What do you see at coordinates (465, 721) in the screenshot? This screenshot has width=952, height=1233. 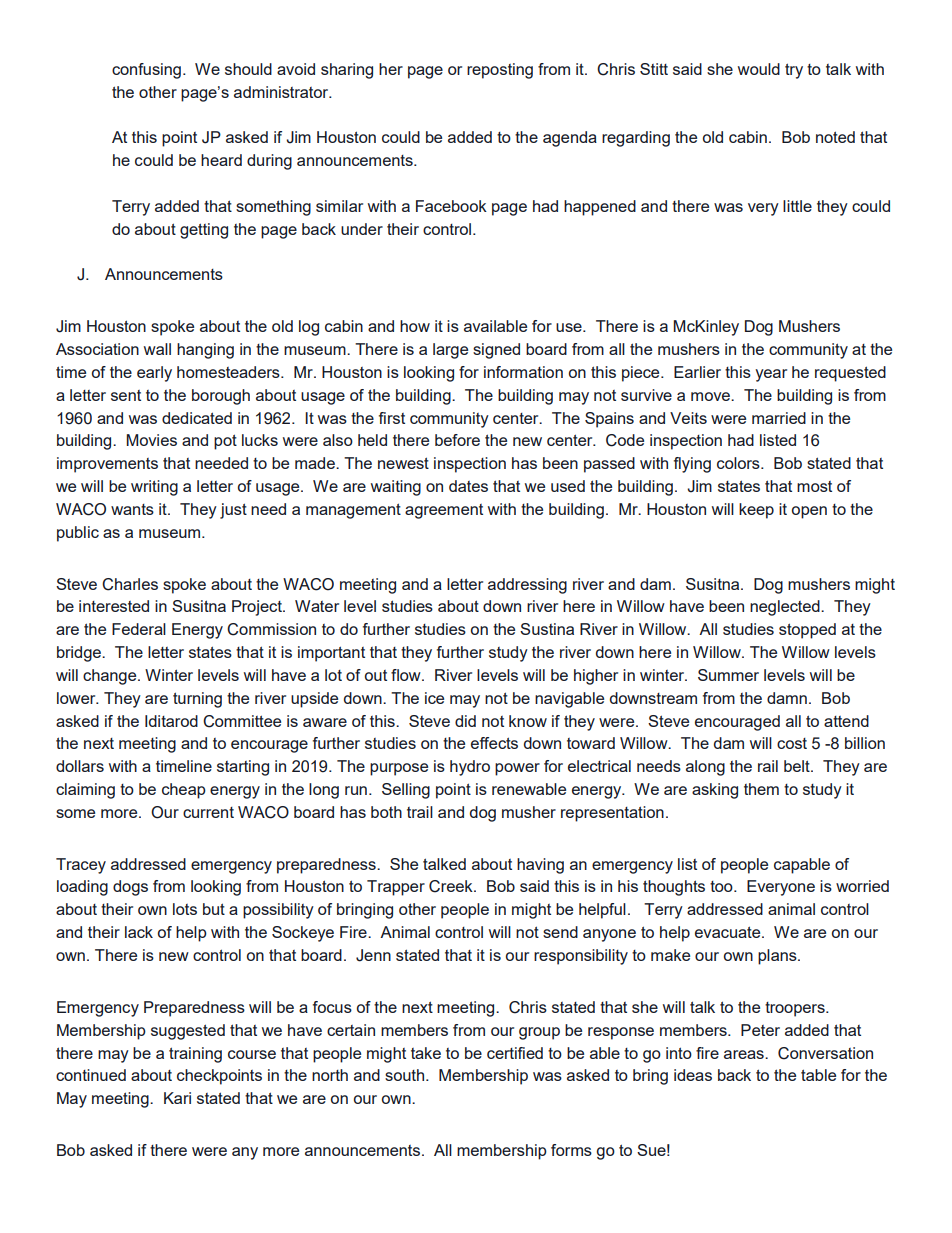 I see `did` at bounding box center [465, 721].
